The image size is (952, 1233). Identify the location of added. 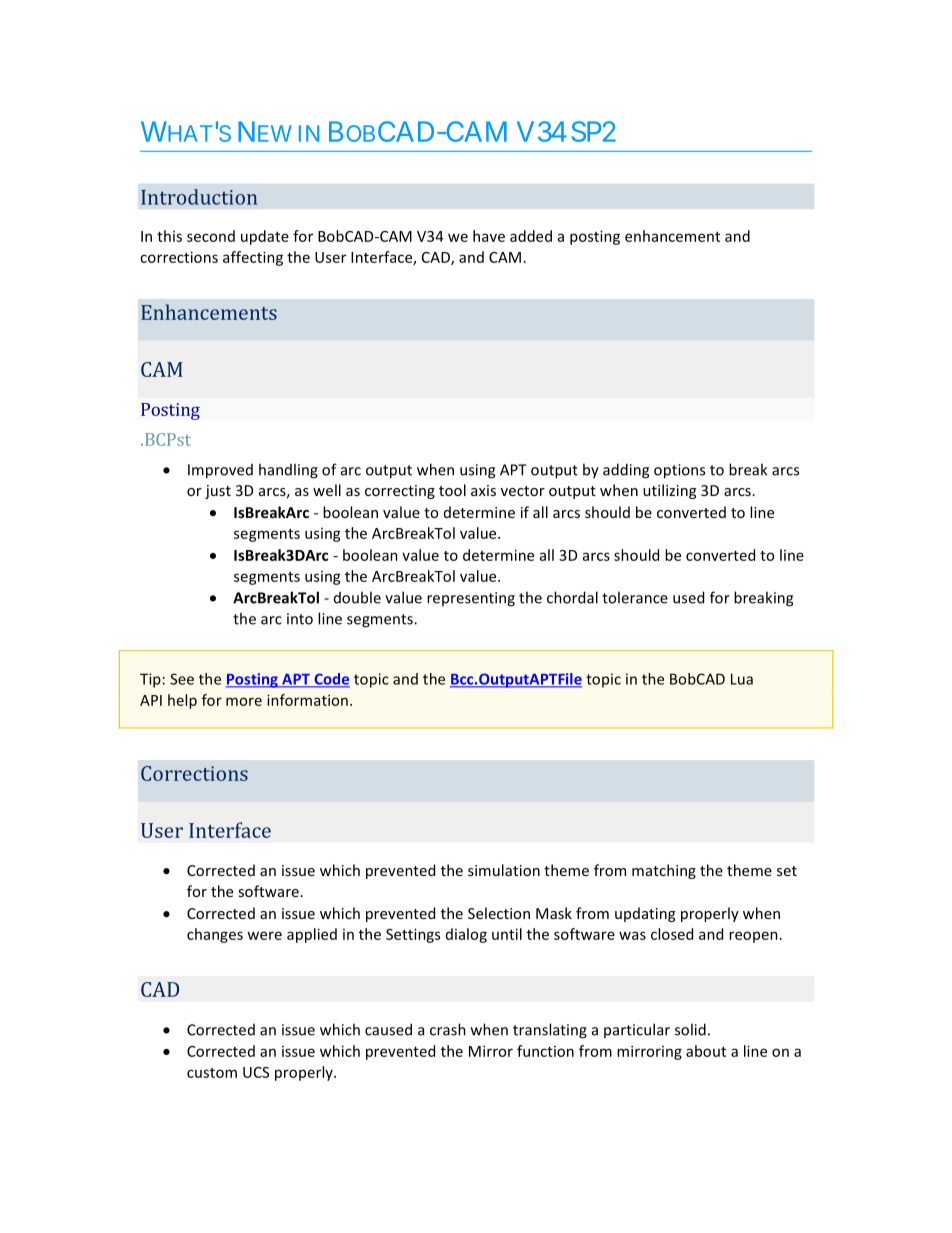
(531, 236).
